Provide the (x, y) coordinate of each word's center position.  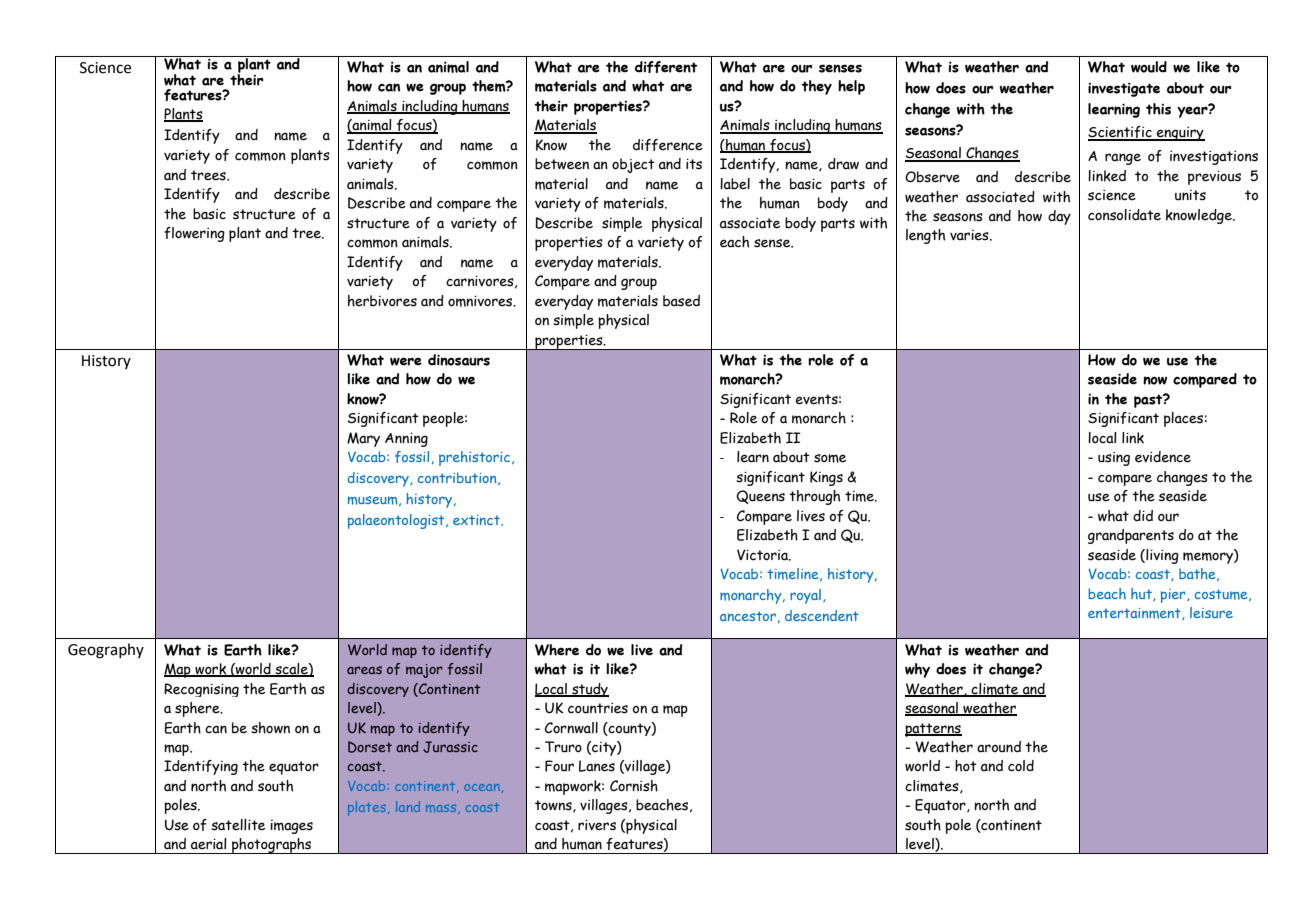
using (1114, 459)
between (562, 164)
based (681, 301)
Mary (363, 439)
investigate (1124, 90)
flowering (194, 234)
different (666, 67)
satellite (238, 825)
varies (970, 235)
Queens (760, 497)
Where (557, 650)
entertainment (1135, 614)
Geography (106, 651)
